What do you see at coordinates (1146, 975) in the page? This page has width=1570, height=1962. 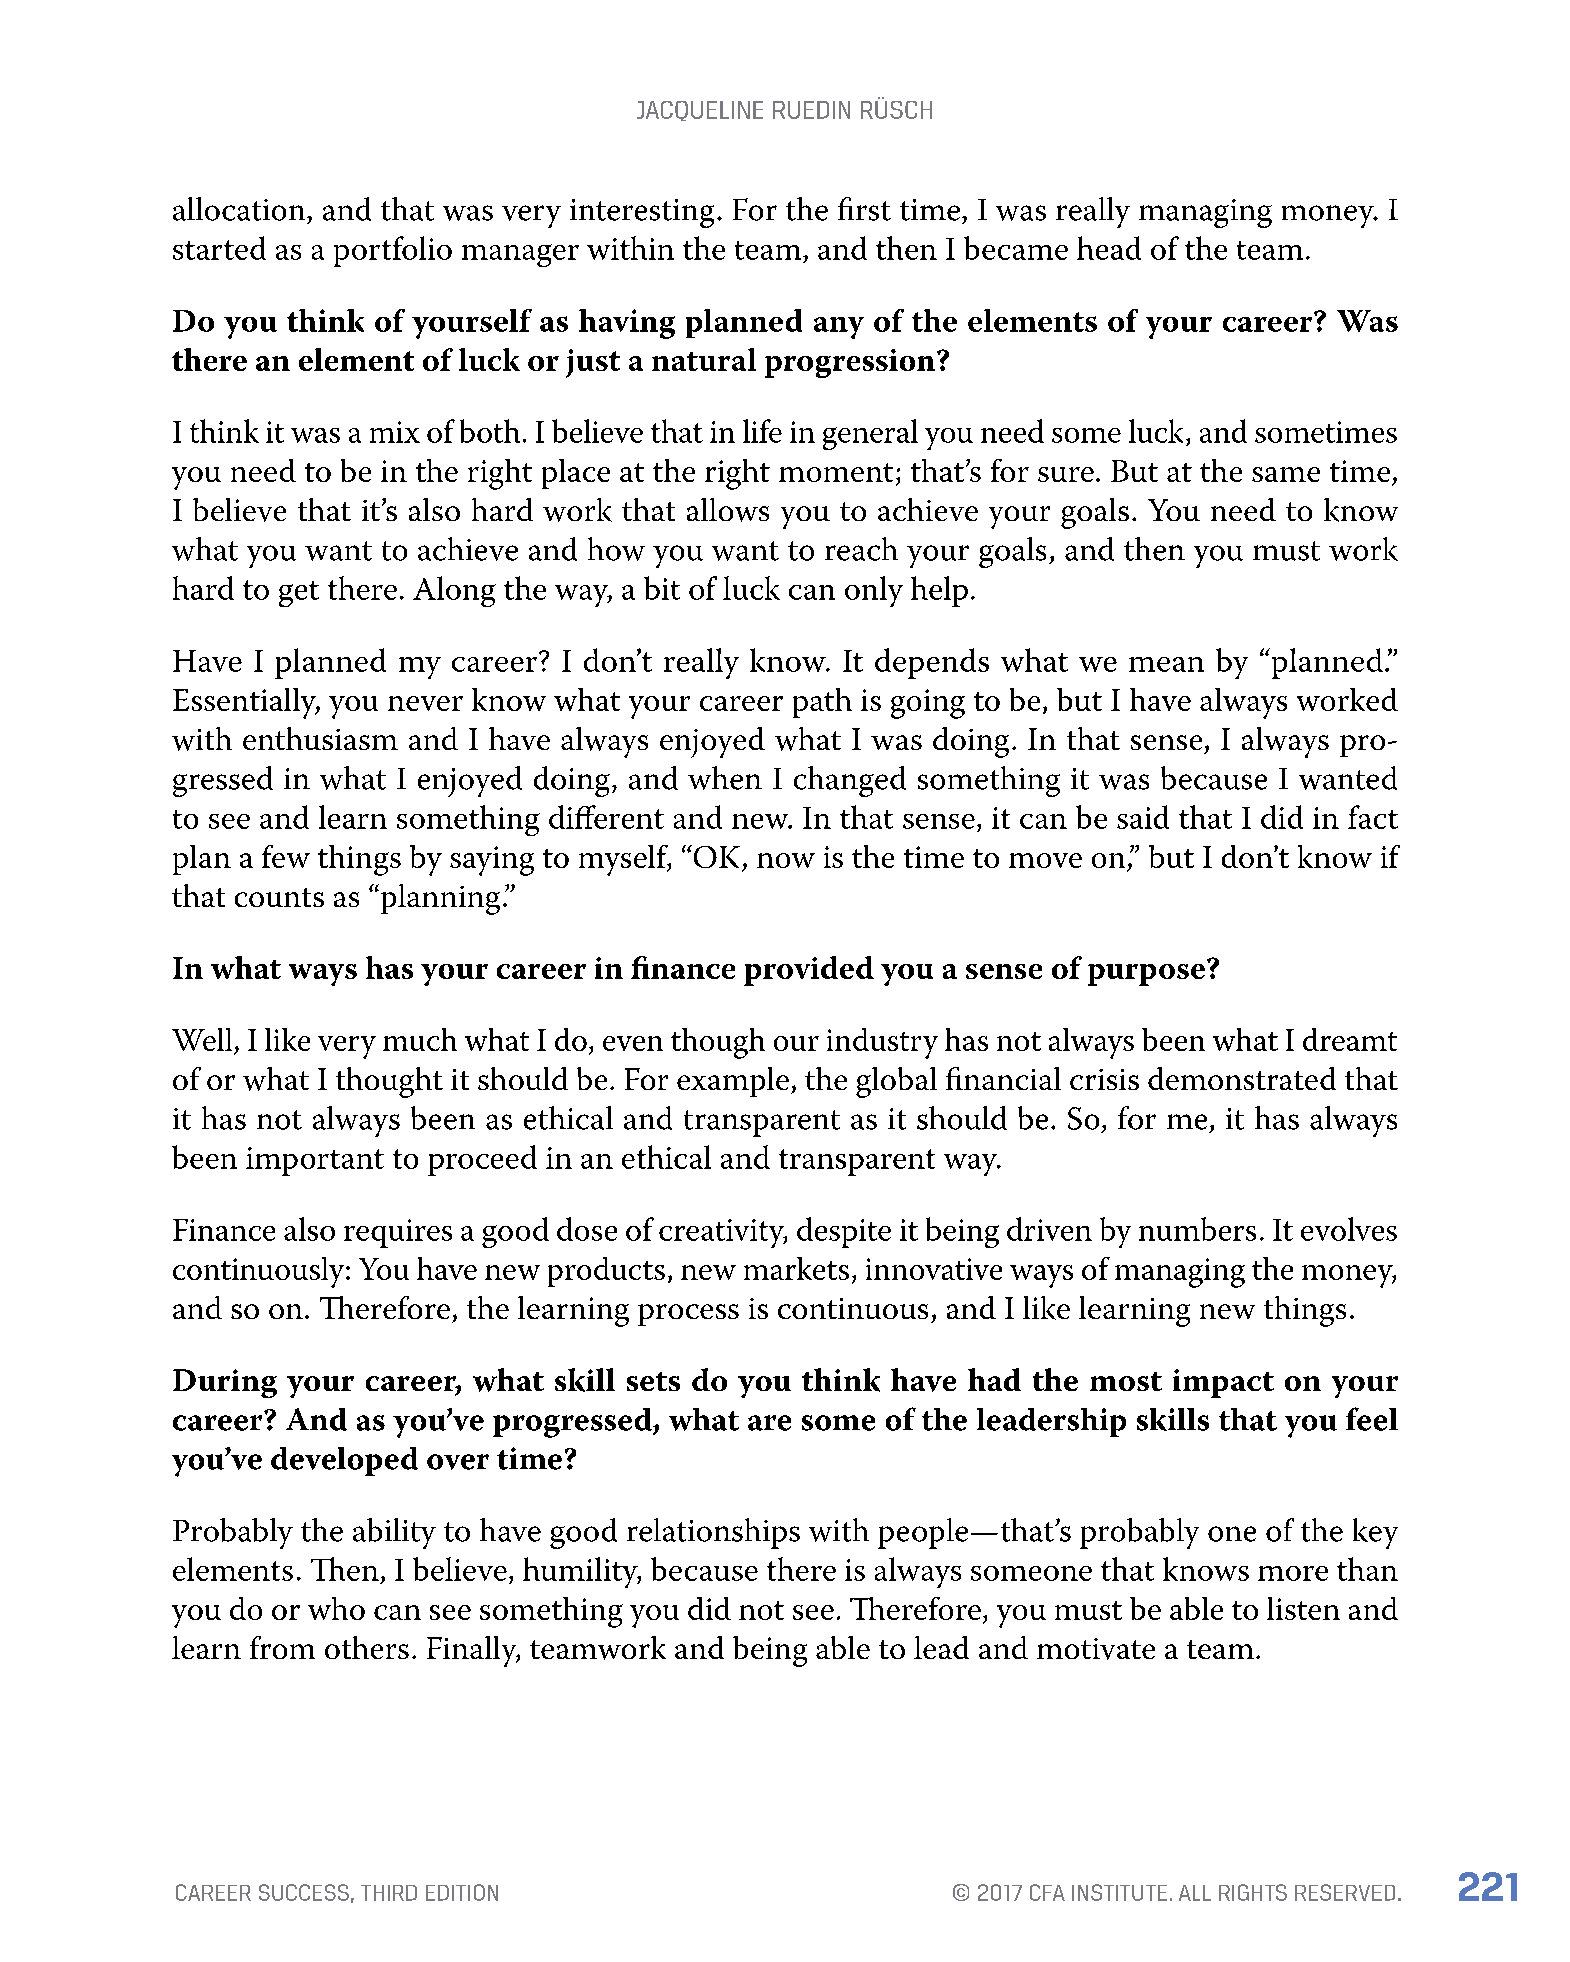 I see `purpose` at bounding box center [1146, 975].
